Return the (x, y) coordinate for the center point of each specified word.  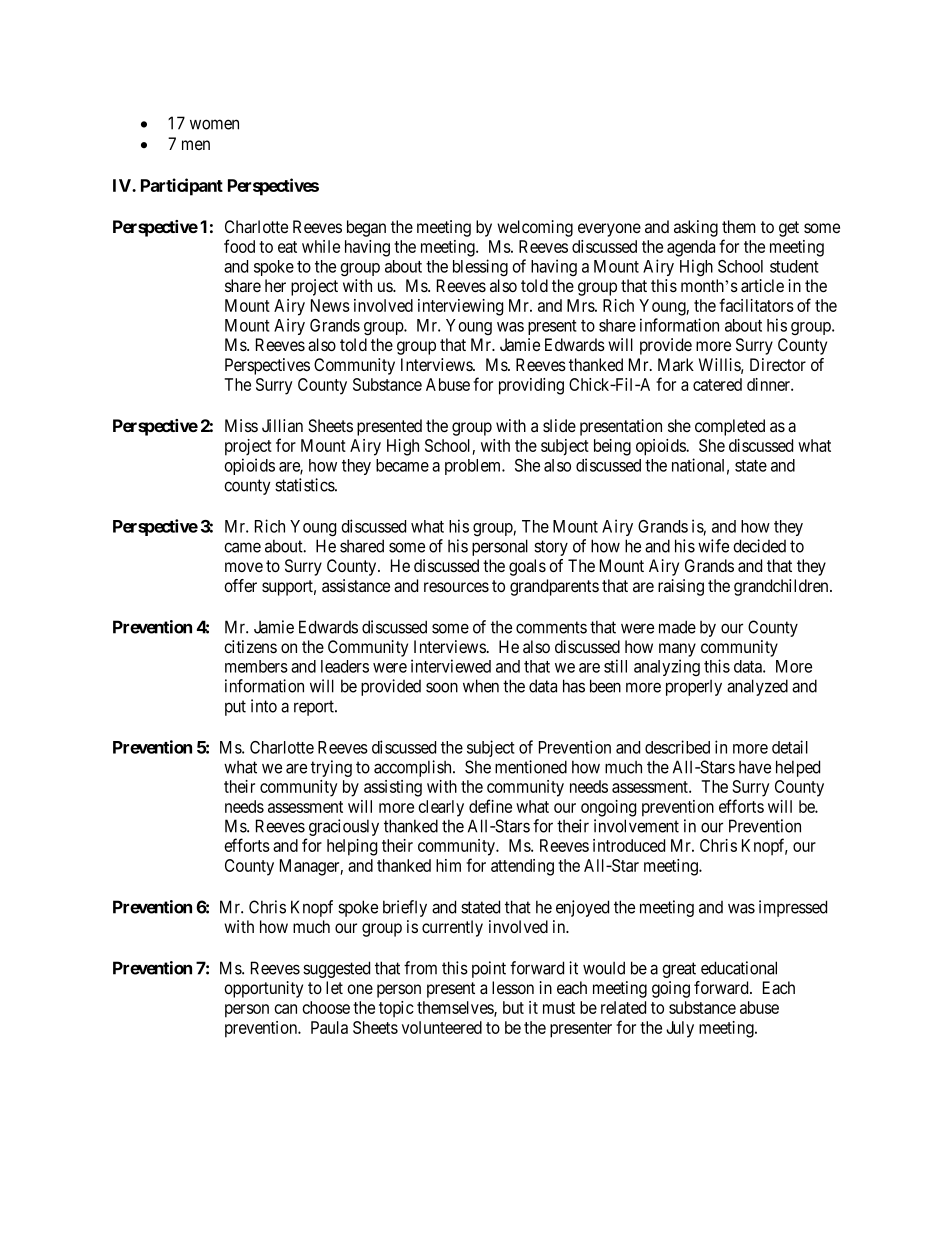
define (490, 806)
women (214, 124)
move (244, 567)
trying (331, 768)
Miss (241, 425)
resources (456, 587)
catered (717, 384)
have (755, 767)
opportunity (263, 989)
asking (696, 228)
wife (713, 546)
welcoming (535, 228)
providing (531, 386)
